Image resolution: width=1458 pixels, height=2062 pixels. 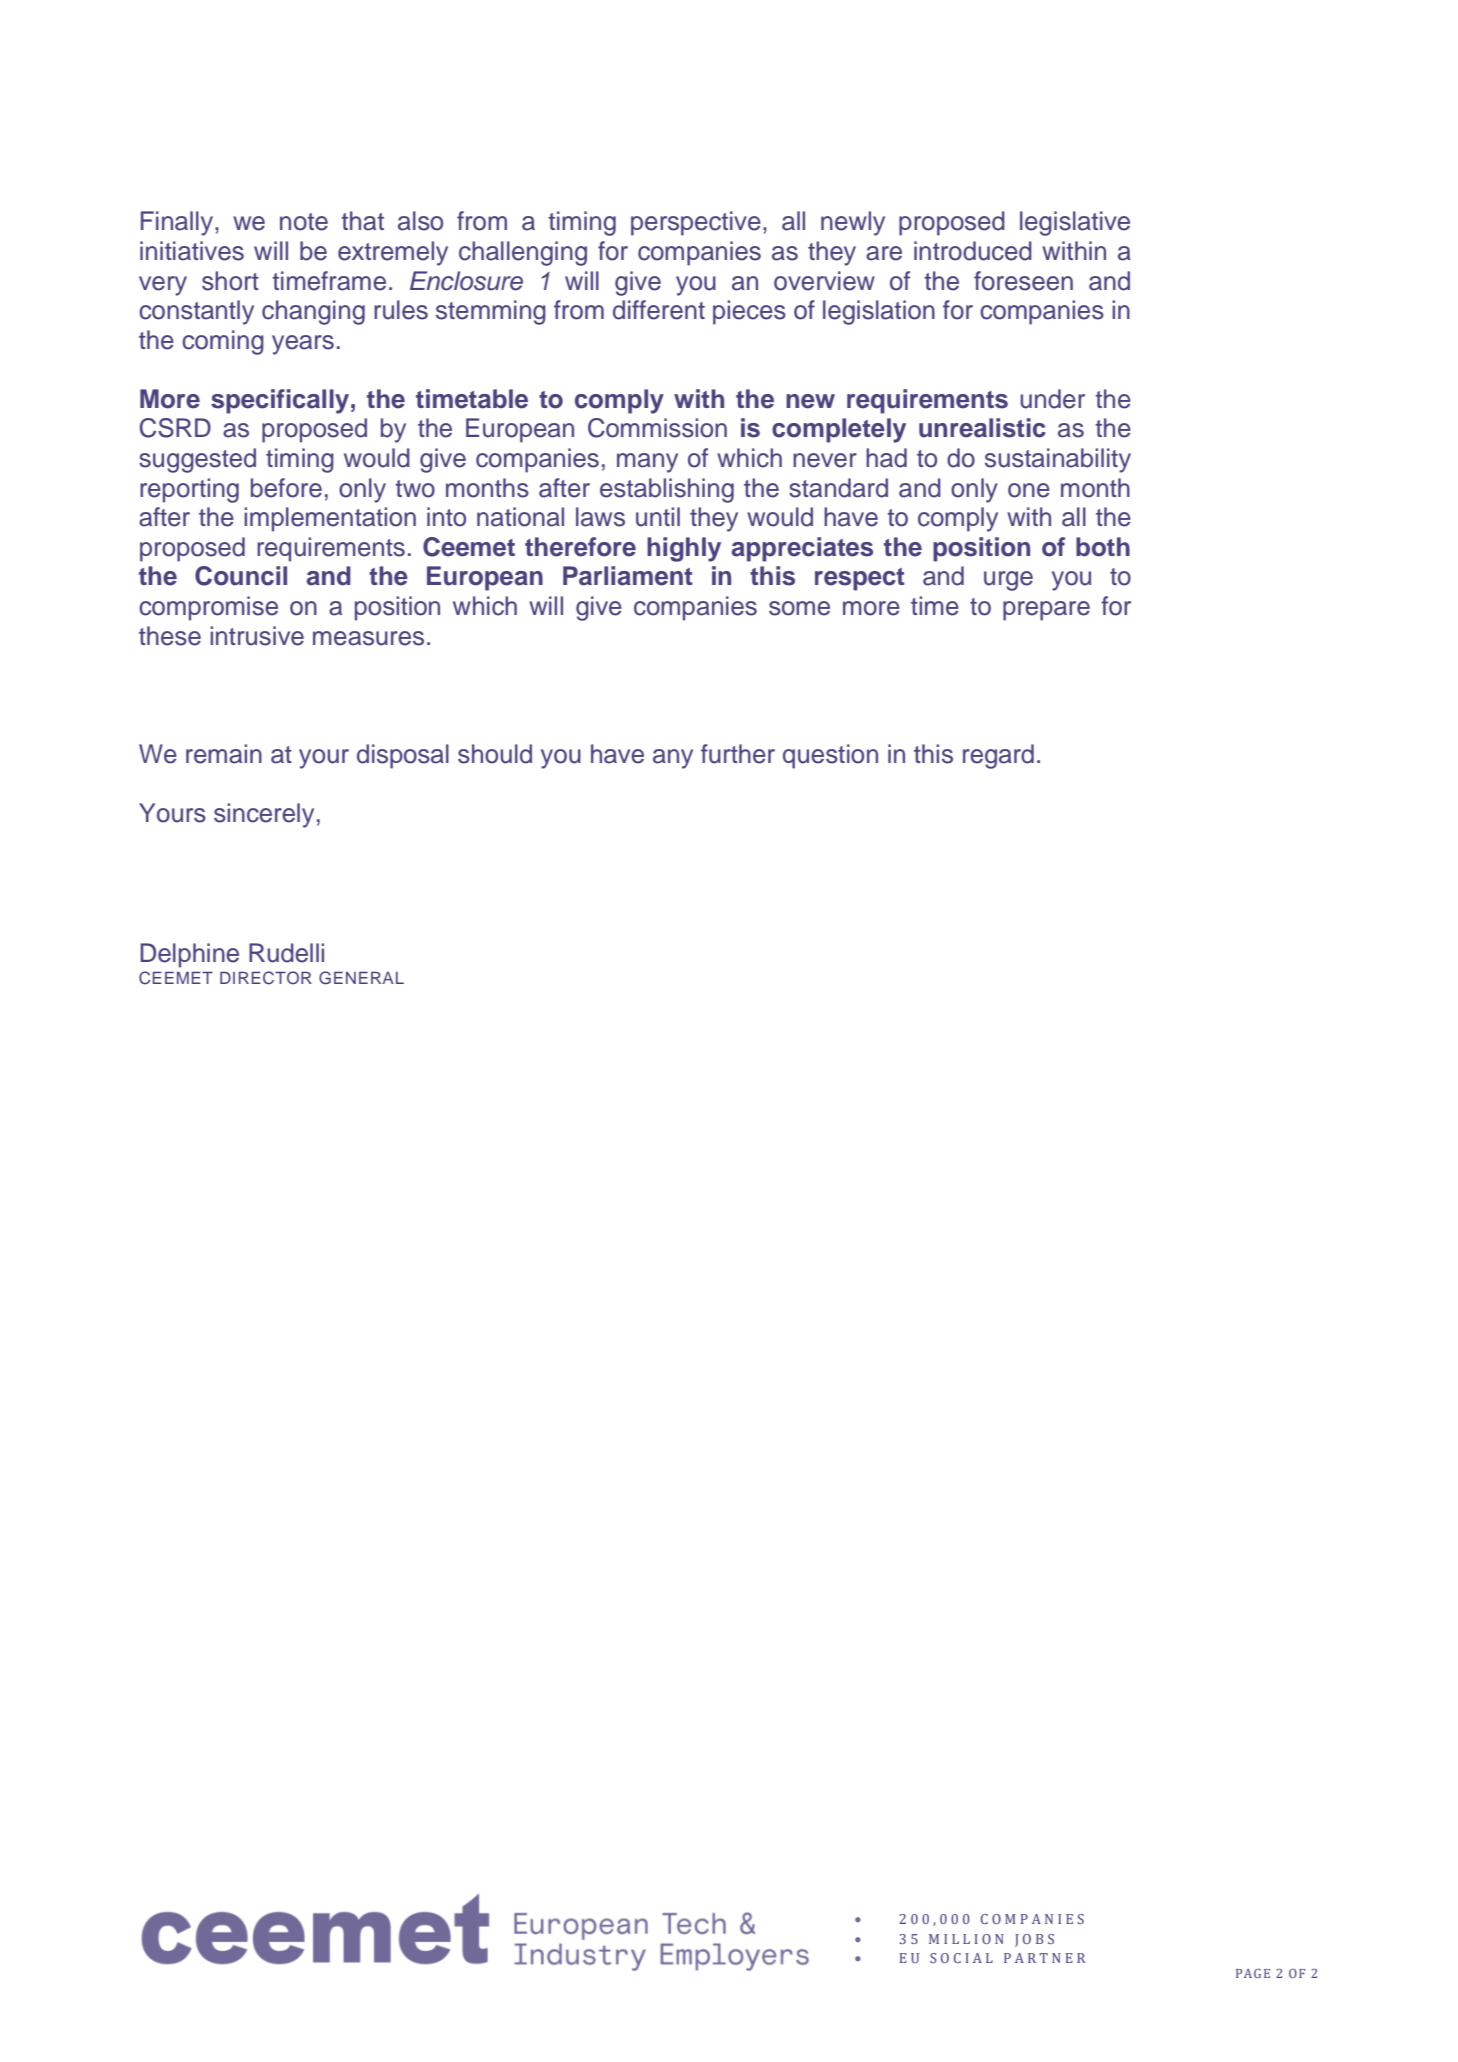 I want to click on legislative, so click(x=1075, y=223).
